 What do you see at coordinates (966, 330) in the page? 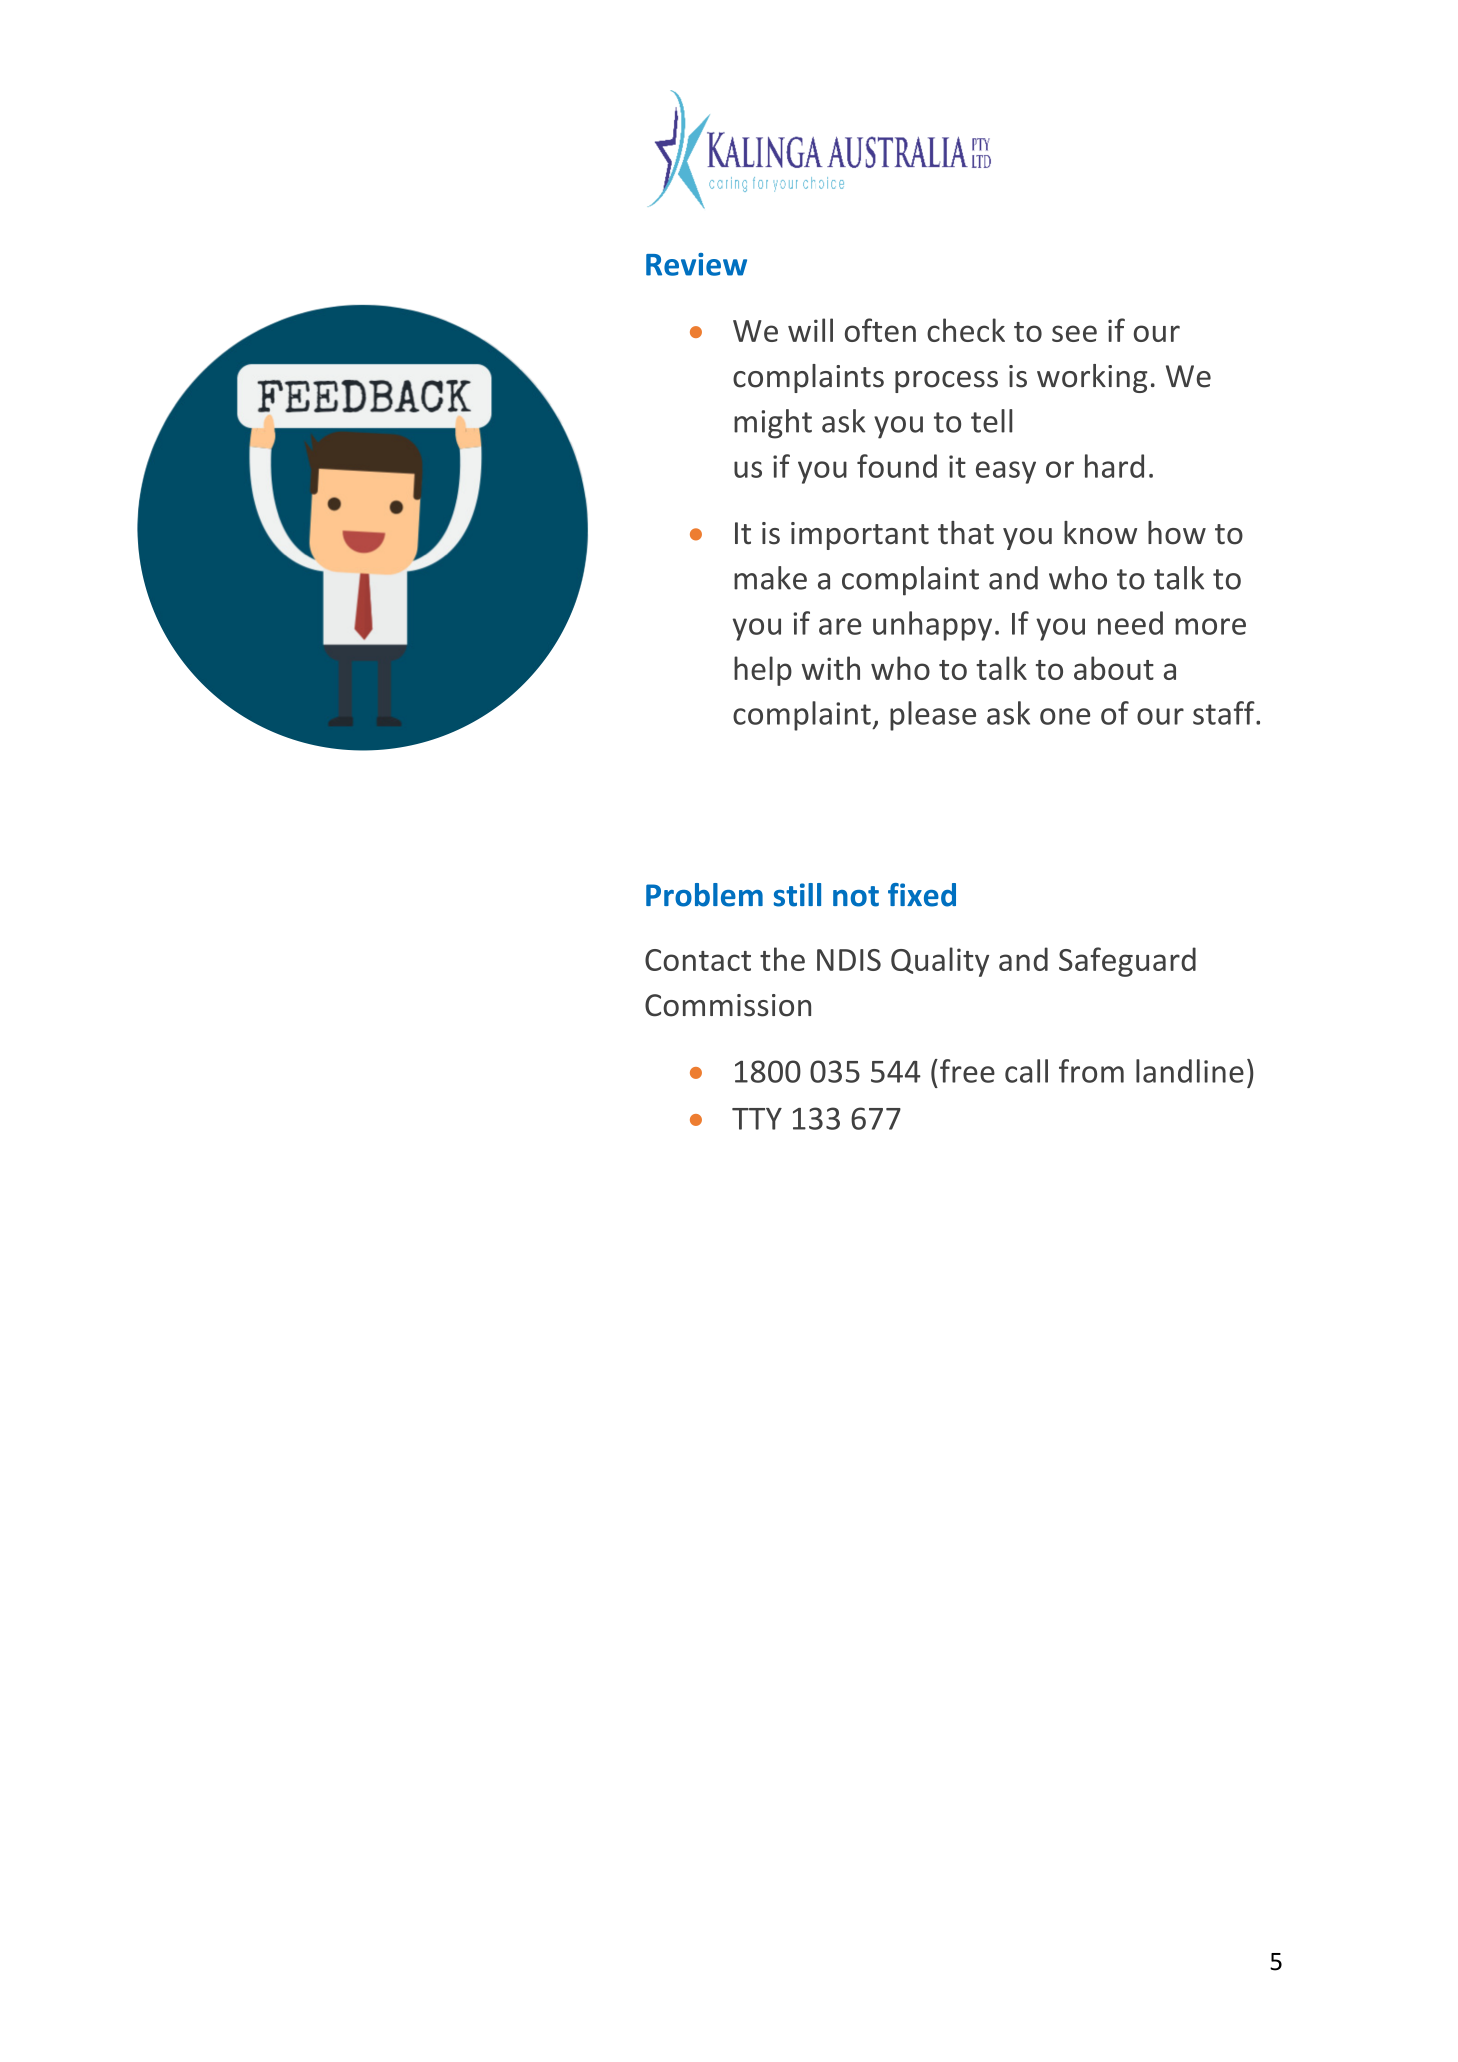
I see `check` at bounding box center [966, 330].
